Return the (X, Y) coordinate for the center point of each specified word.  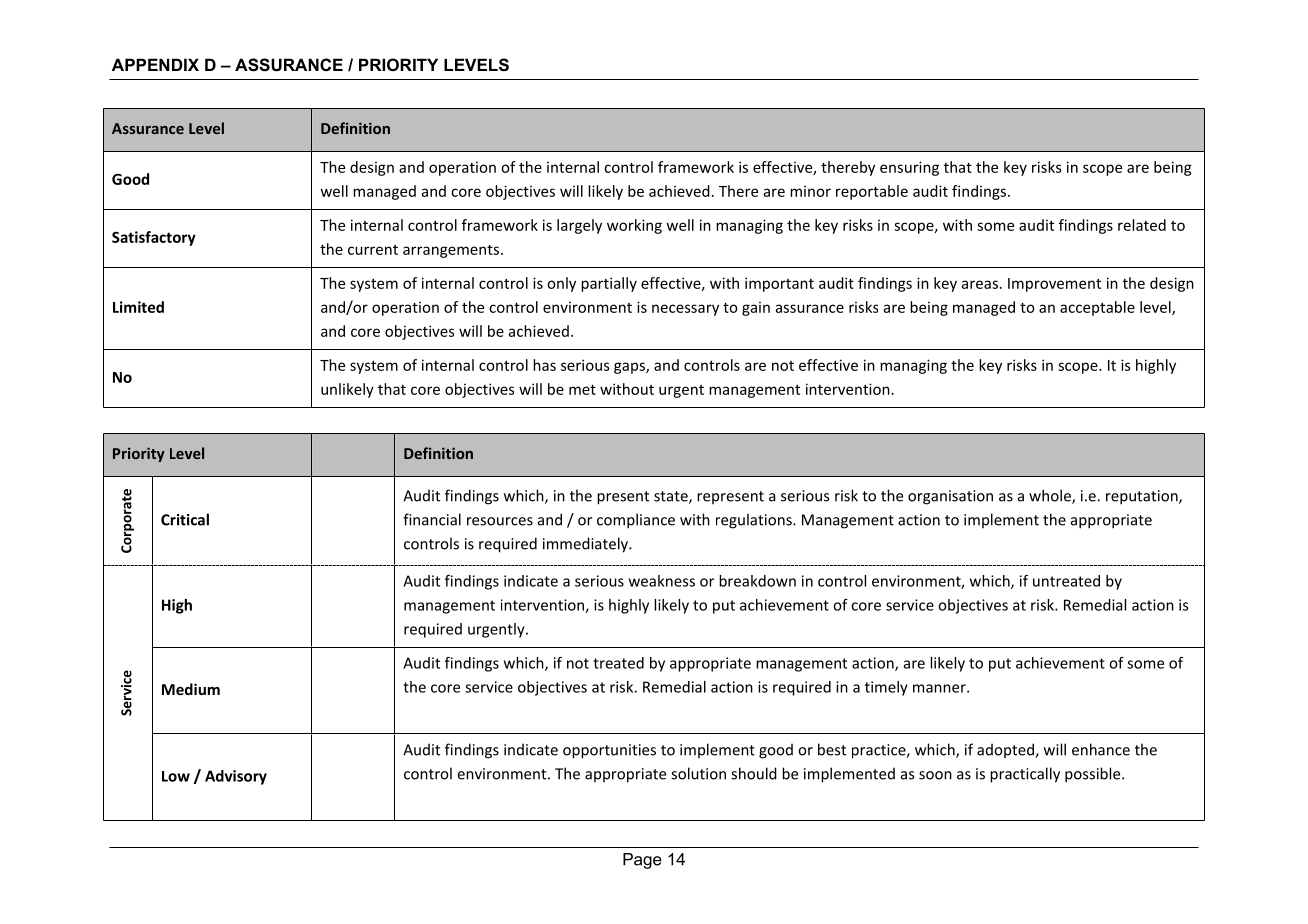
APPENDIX (155, 64)
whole (1051, 496)
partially (609, 284)
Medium (191, 689)
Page (642, 861)
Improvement (1054, 285)
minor (810, 191)
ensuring (909, 168)
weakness (662, 581)
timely (886, 688)
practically (1025, 775)
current (373, 250)
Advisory (236, 777)
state (672, 497)
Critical (185, 519)
